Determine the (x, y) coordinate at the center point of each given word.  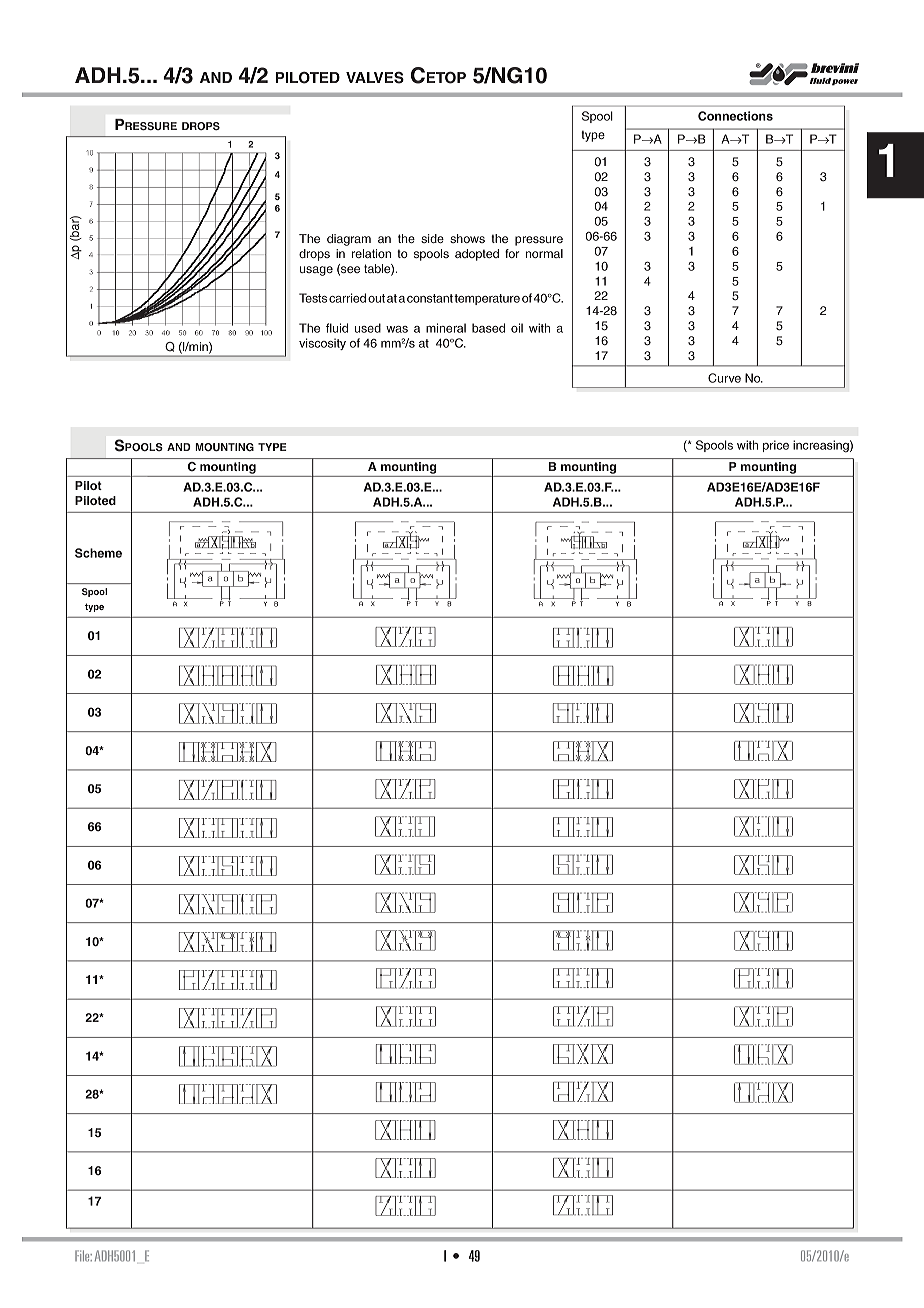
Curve (724, 378)
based (488, 328)
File (83, 1256)
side (432, 238)
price (776, 446)
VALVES (375, 77)
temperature (487, 299)
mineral (446, 328)
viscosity (322, 344)
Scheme (98, 553)
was (397, 329)
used (368, 328)
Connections (735, 116)
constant (430, 298)
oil (517, 328)
